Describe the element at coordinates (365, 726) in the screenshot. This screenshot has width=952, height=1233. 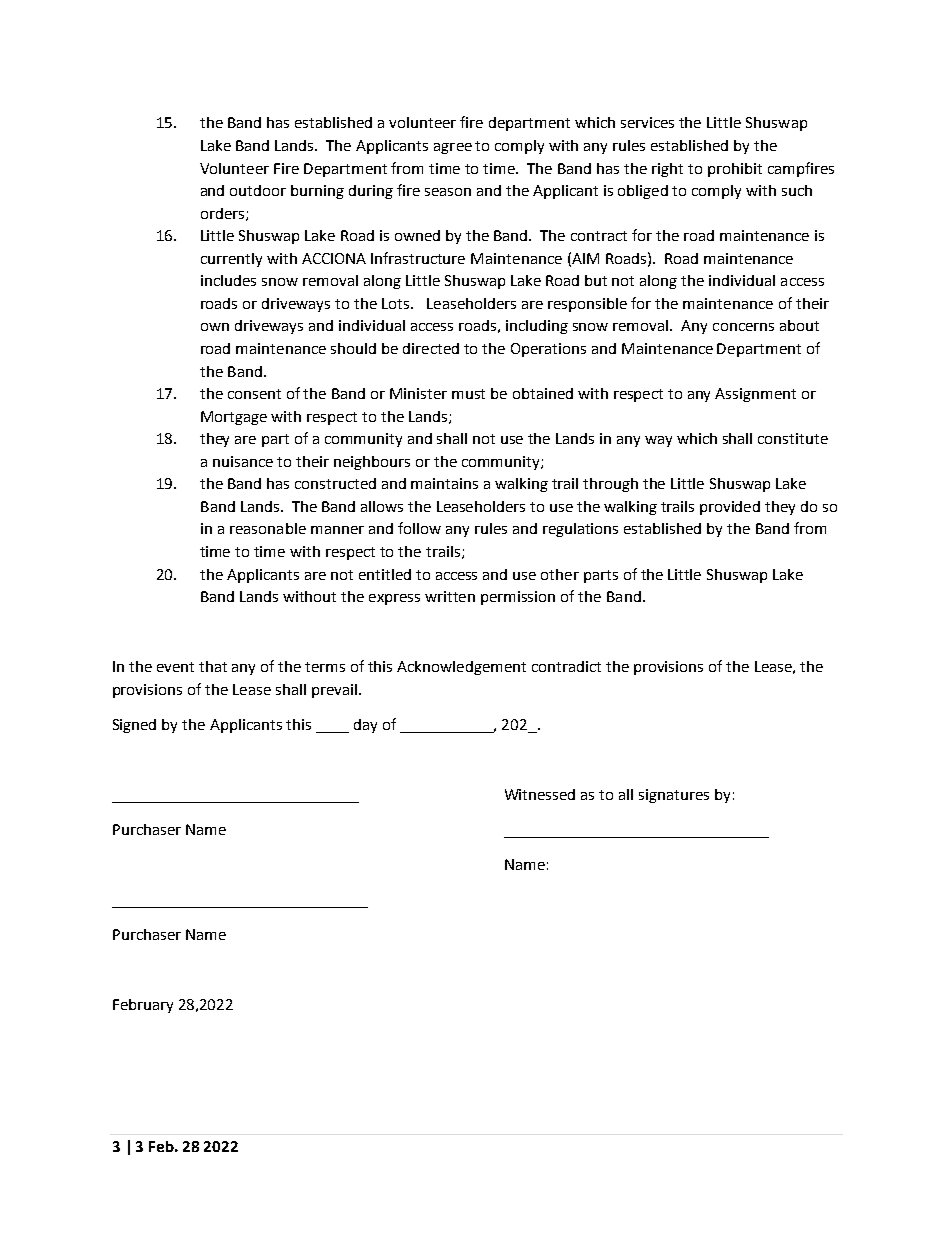
I see `day` at that location.
